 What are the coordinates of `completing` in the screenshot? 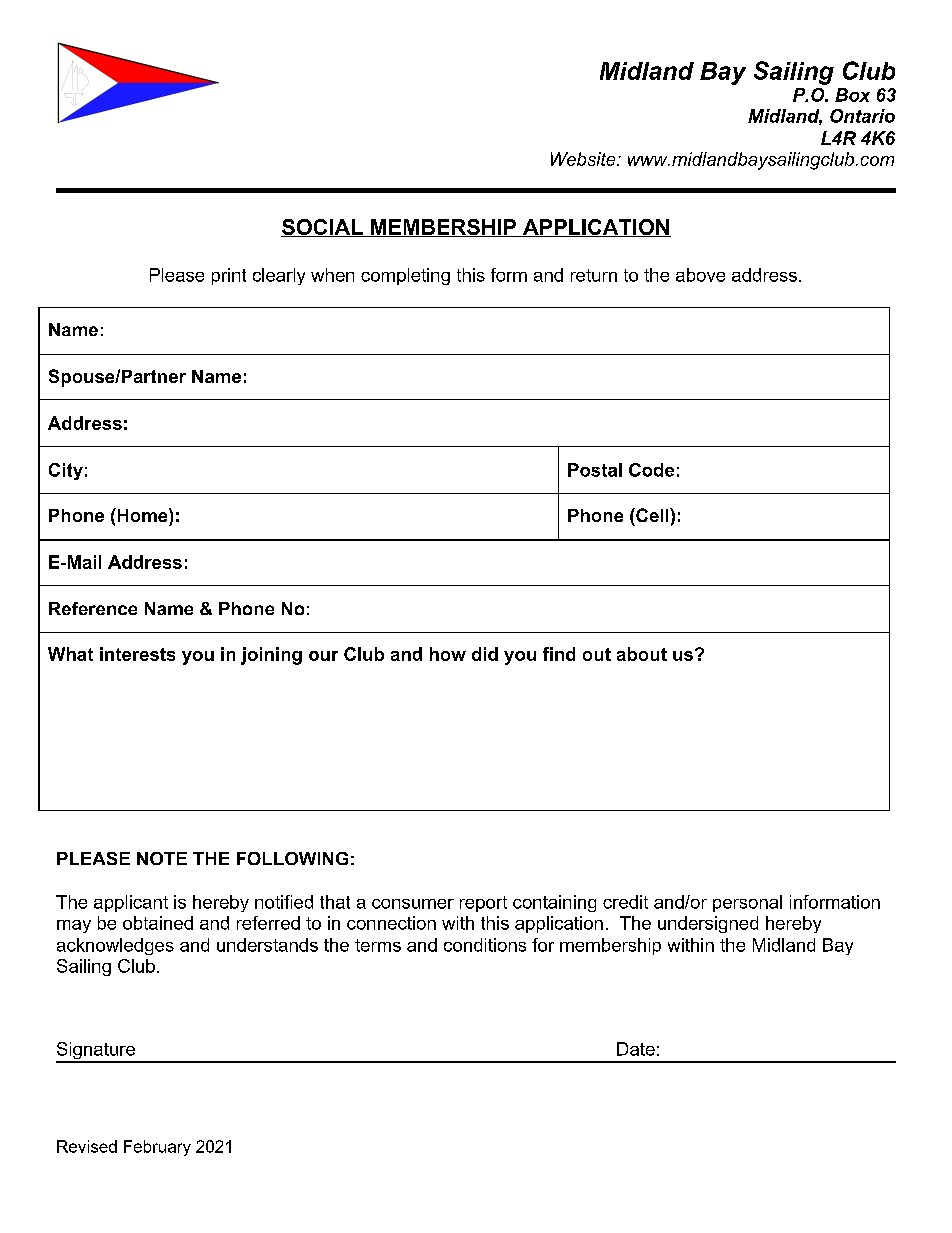 It's located at (405, 276).
